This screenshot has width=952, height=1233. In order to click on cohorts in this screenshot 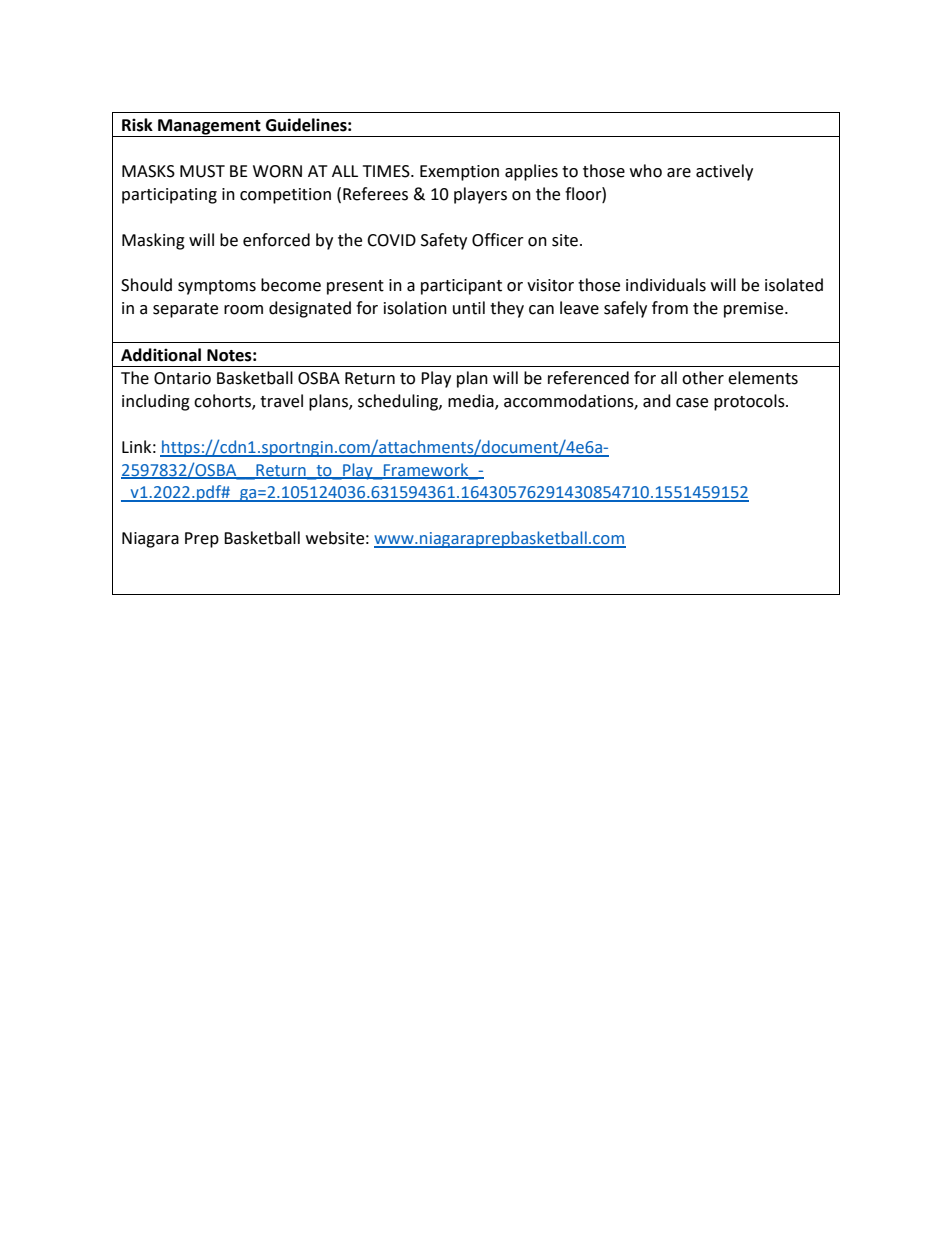, I will do `click(223, 402)`.
